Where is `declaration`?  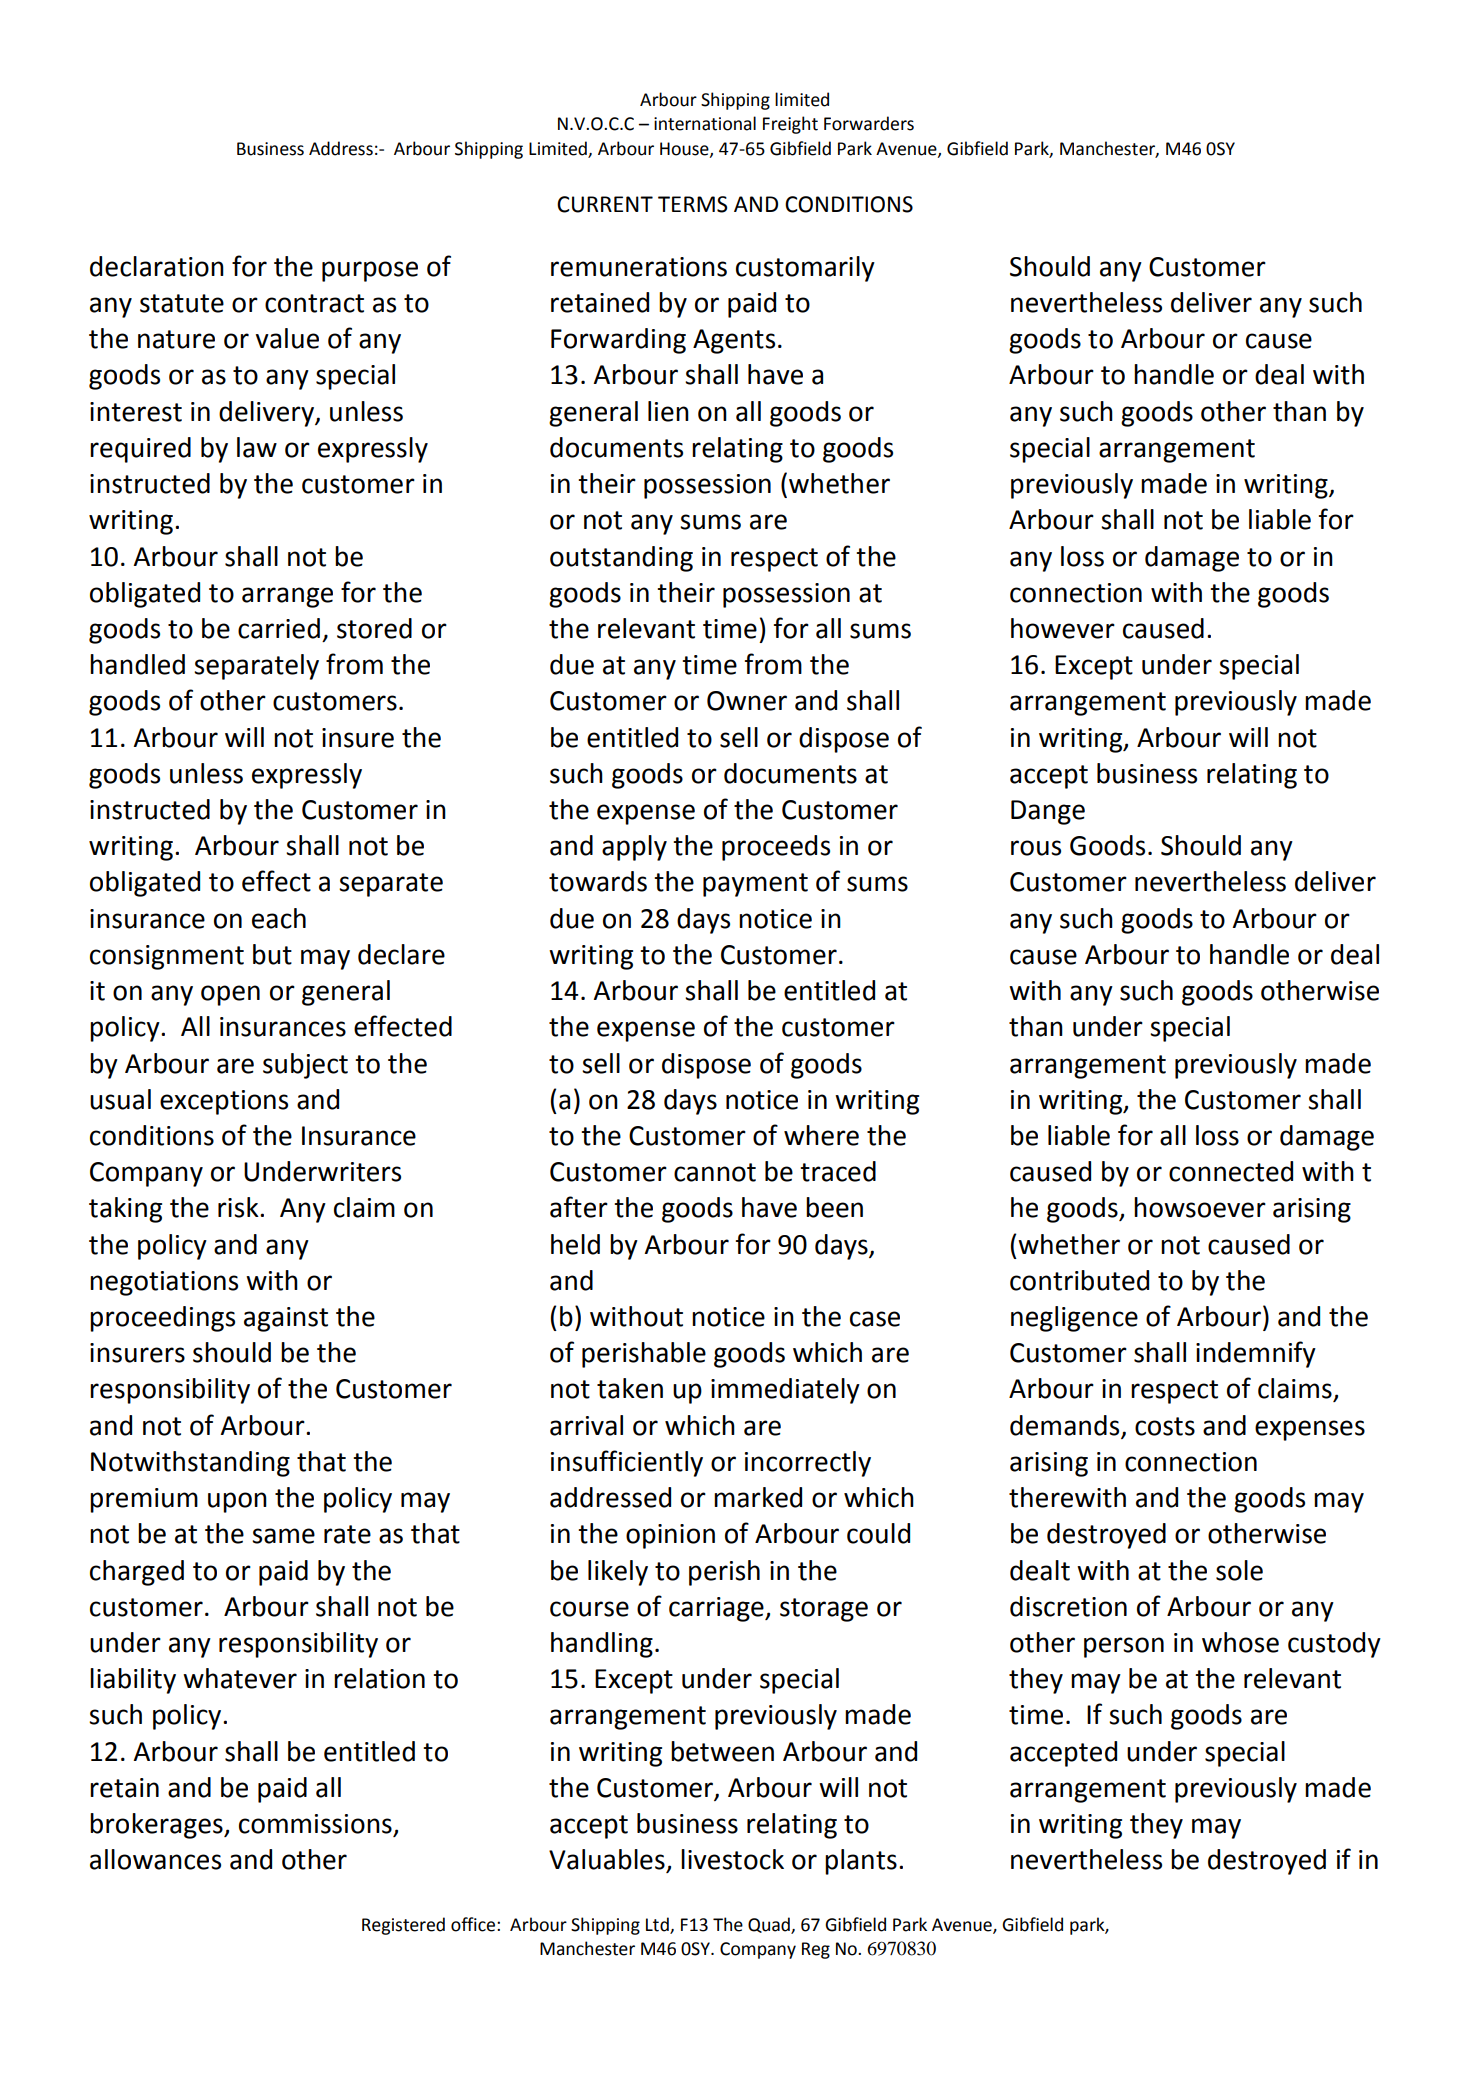 declaration is located at coordinates (157, 266).
